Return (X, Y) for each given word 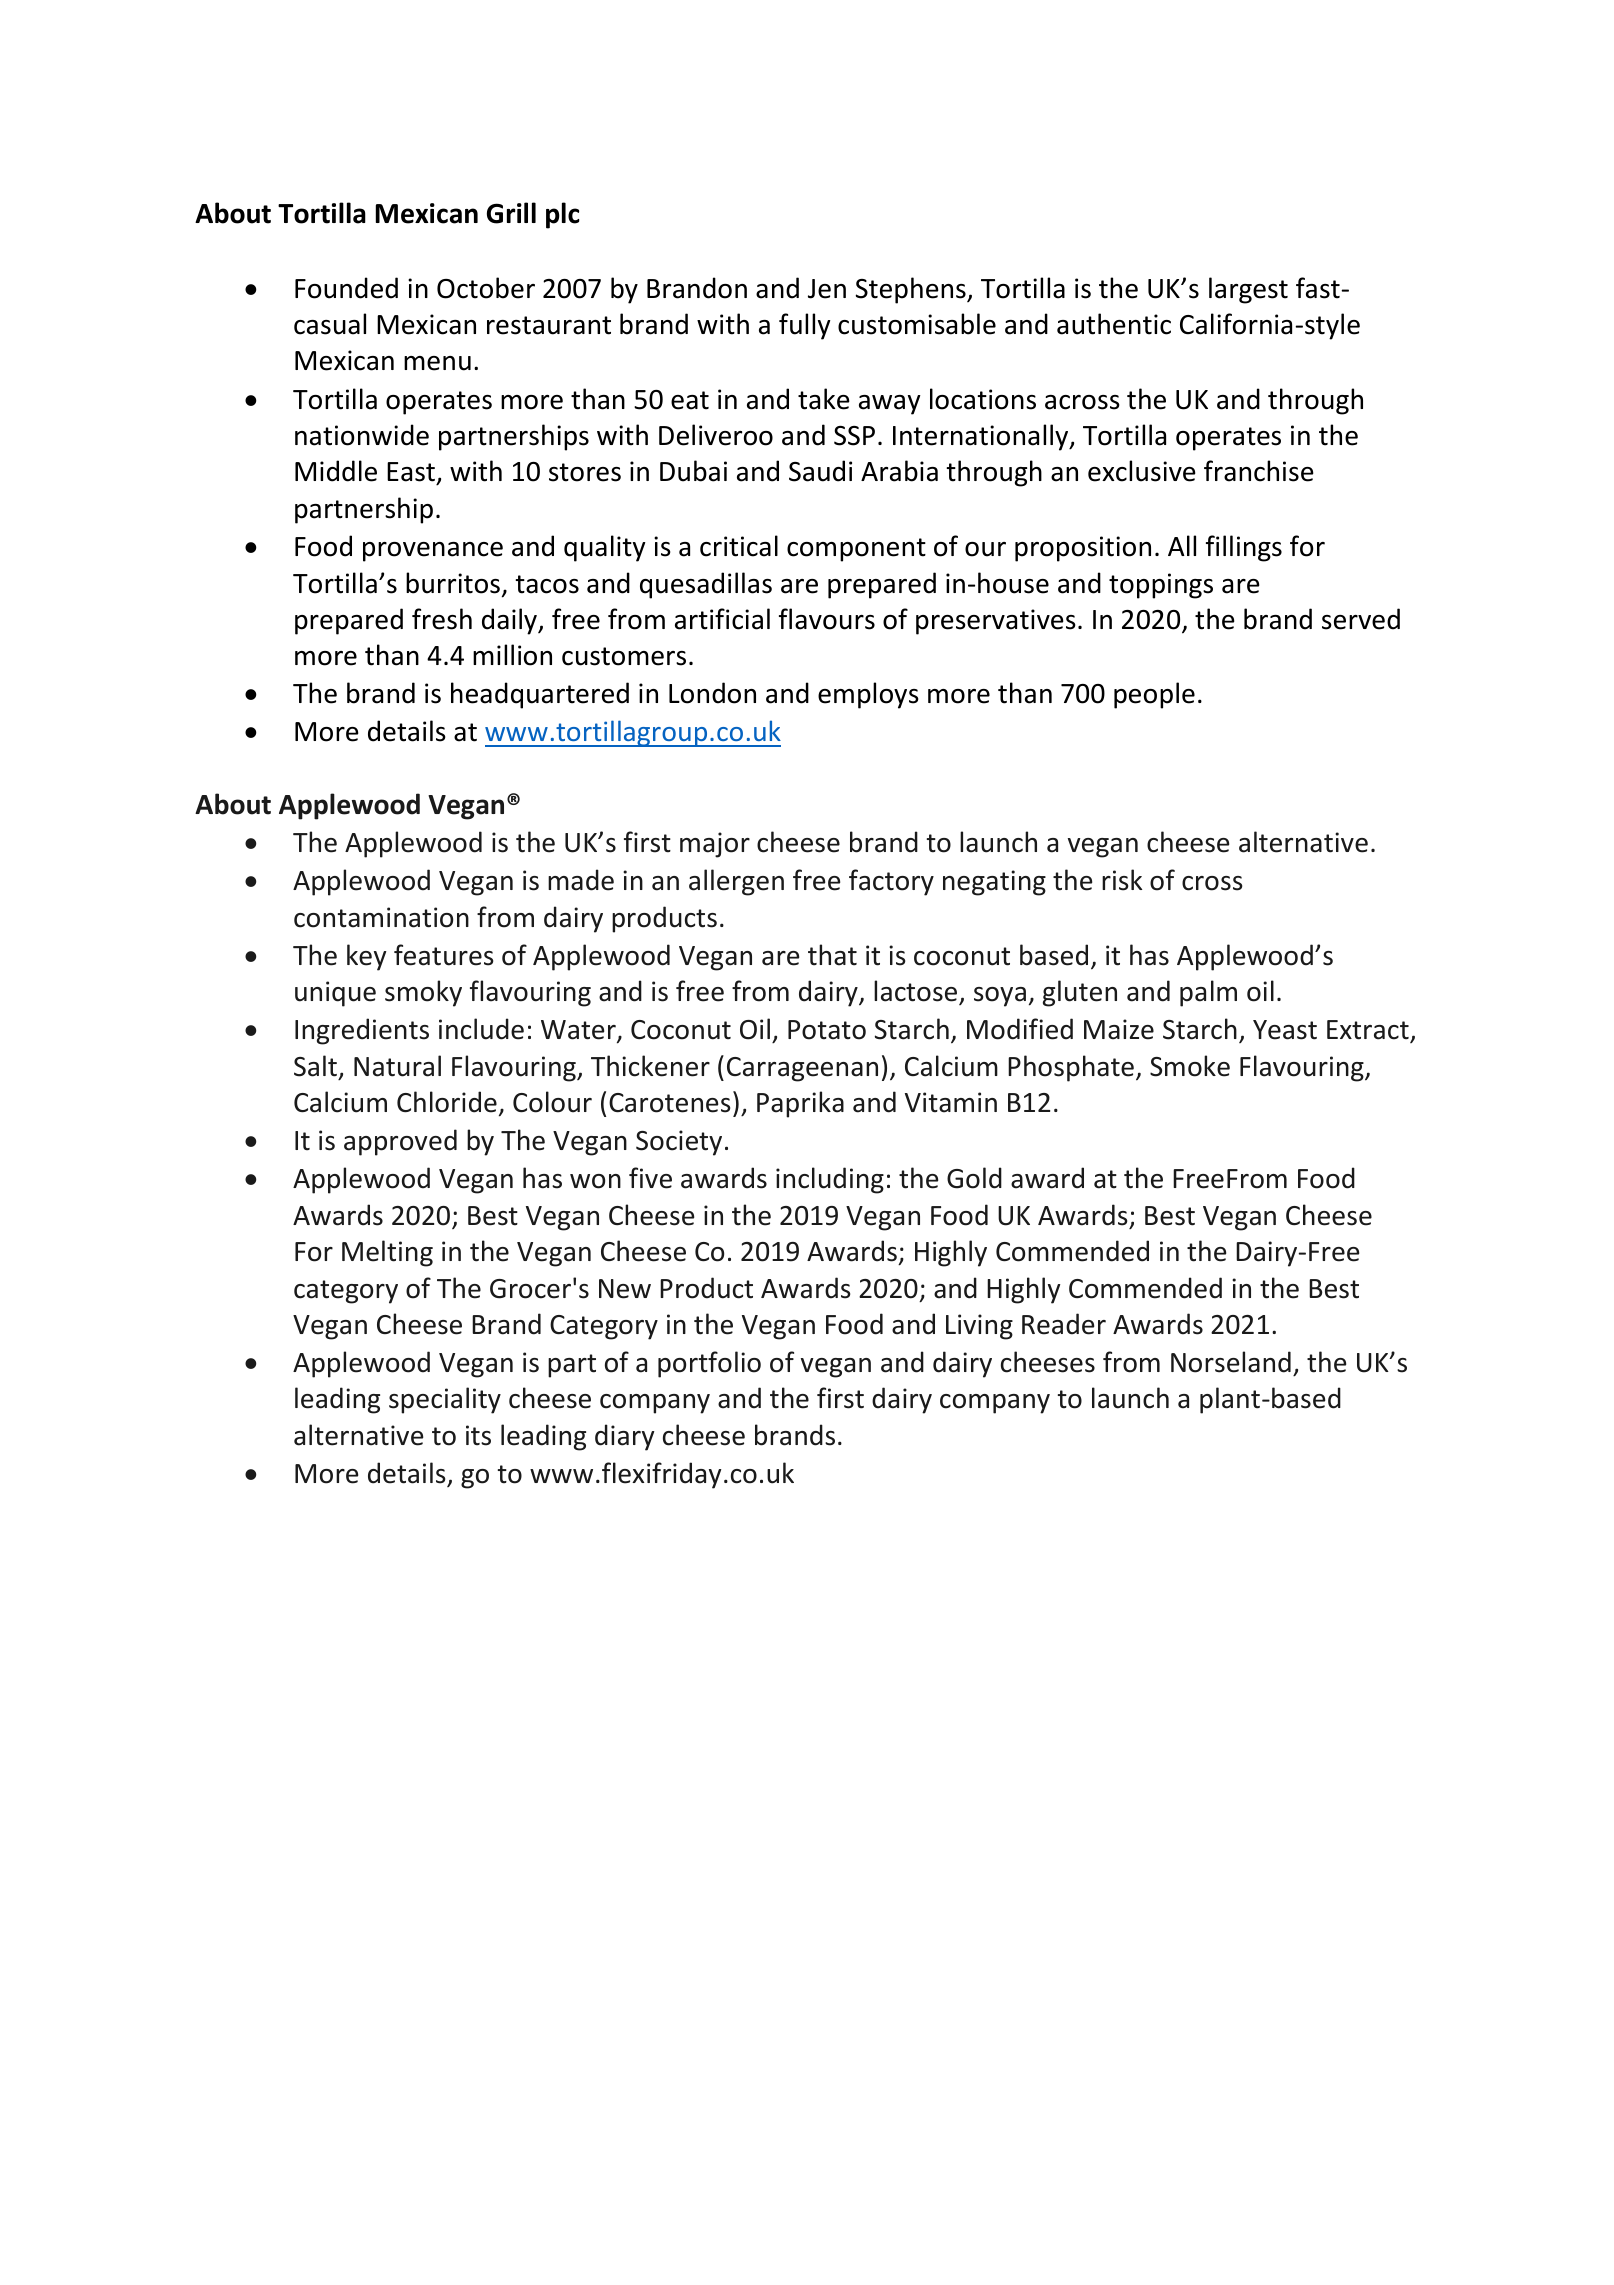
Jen (827, 289)
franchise (1259, 471)
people (1154, 695)
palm (1208, 993)
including (830, 1180)
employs (868, 695)
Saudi (820, 471)
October (486, 288)
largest (1248, 290)
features (443, 955)
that (832, 955)
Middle (336, 471)
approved (400, 1142)
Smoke (1190, 1066)
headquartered (540, 695)
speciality (445, 1400)
